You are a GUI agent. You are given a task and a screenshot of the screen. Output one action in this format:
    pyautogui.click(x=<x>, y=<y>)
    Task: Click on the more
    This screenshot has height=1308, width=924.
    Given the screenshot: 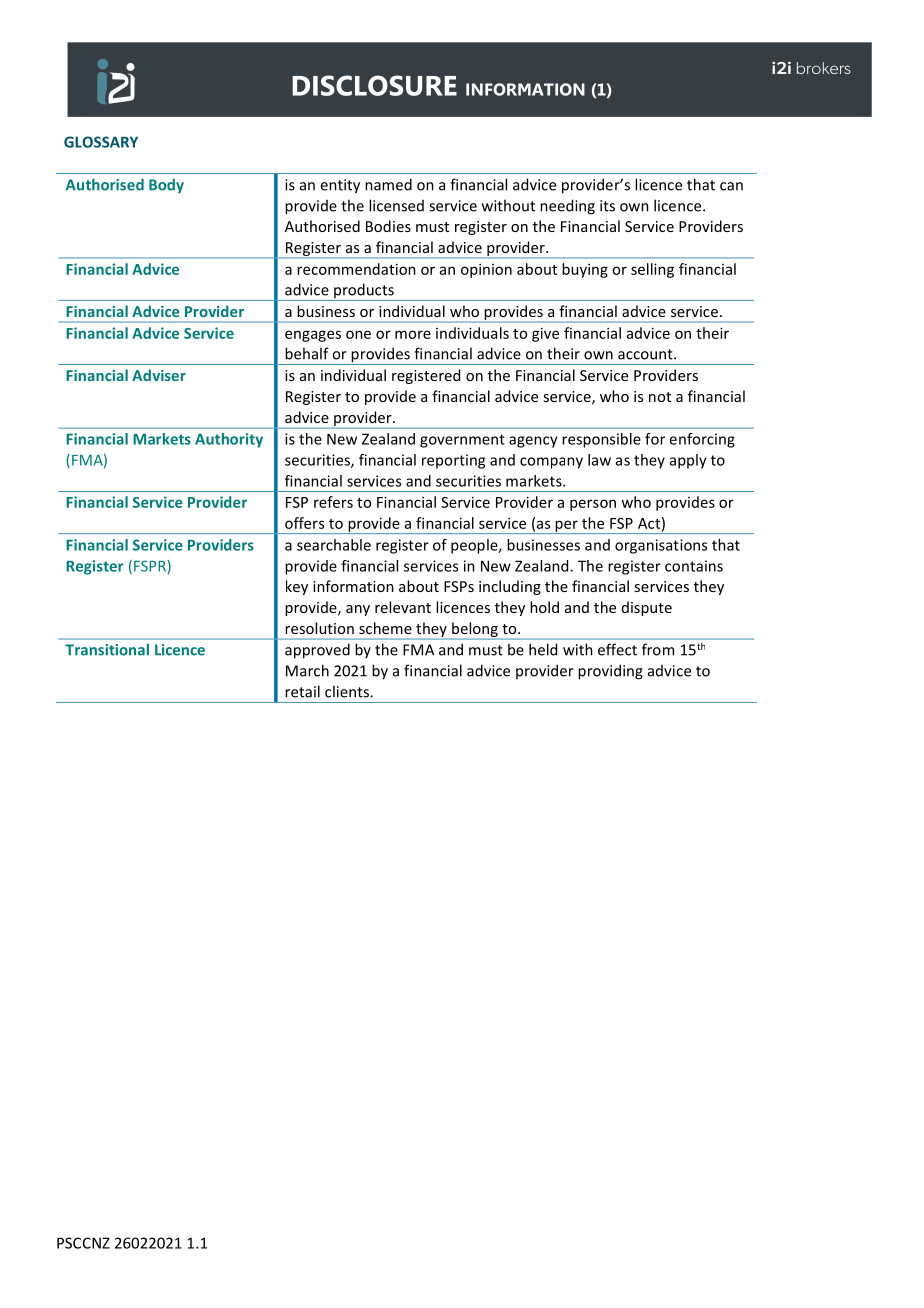 What is the action you would take?
    pyautogui.click(x=413, y=334)
